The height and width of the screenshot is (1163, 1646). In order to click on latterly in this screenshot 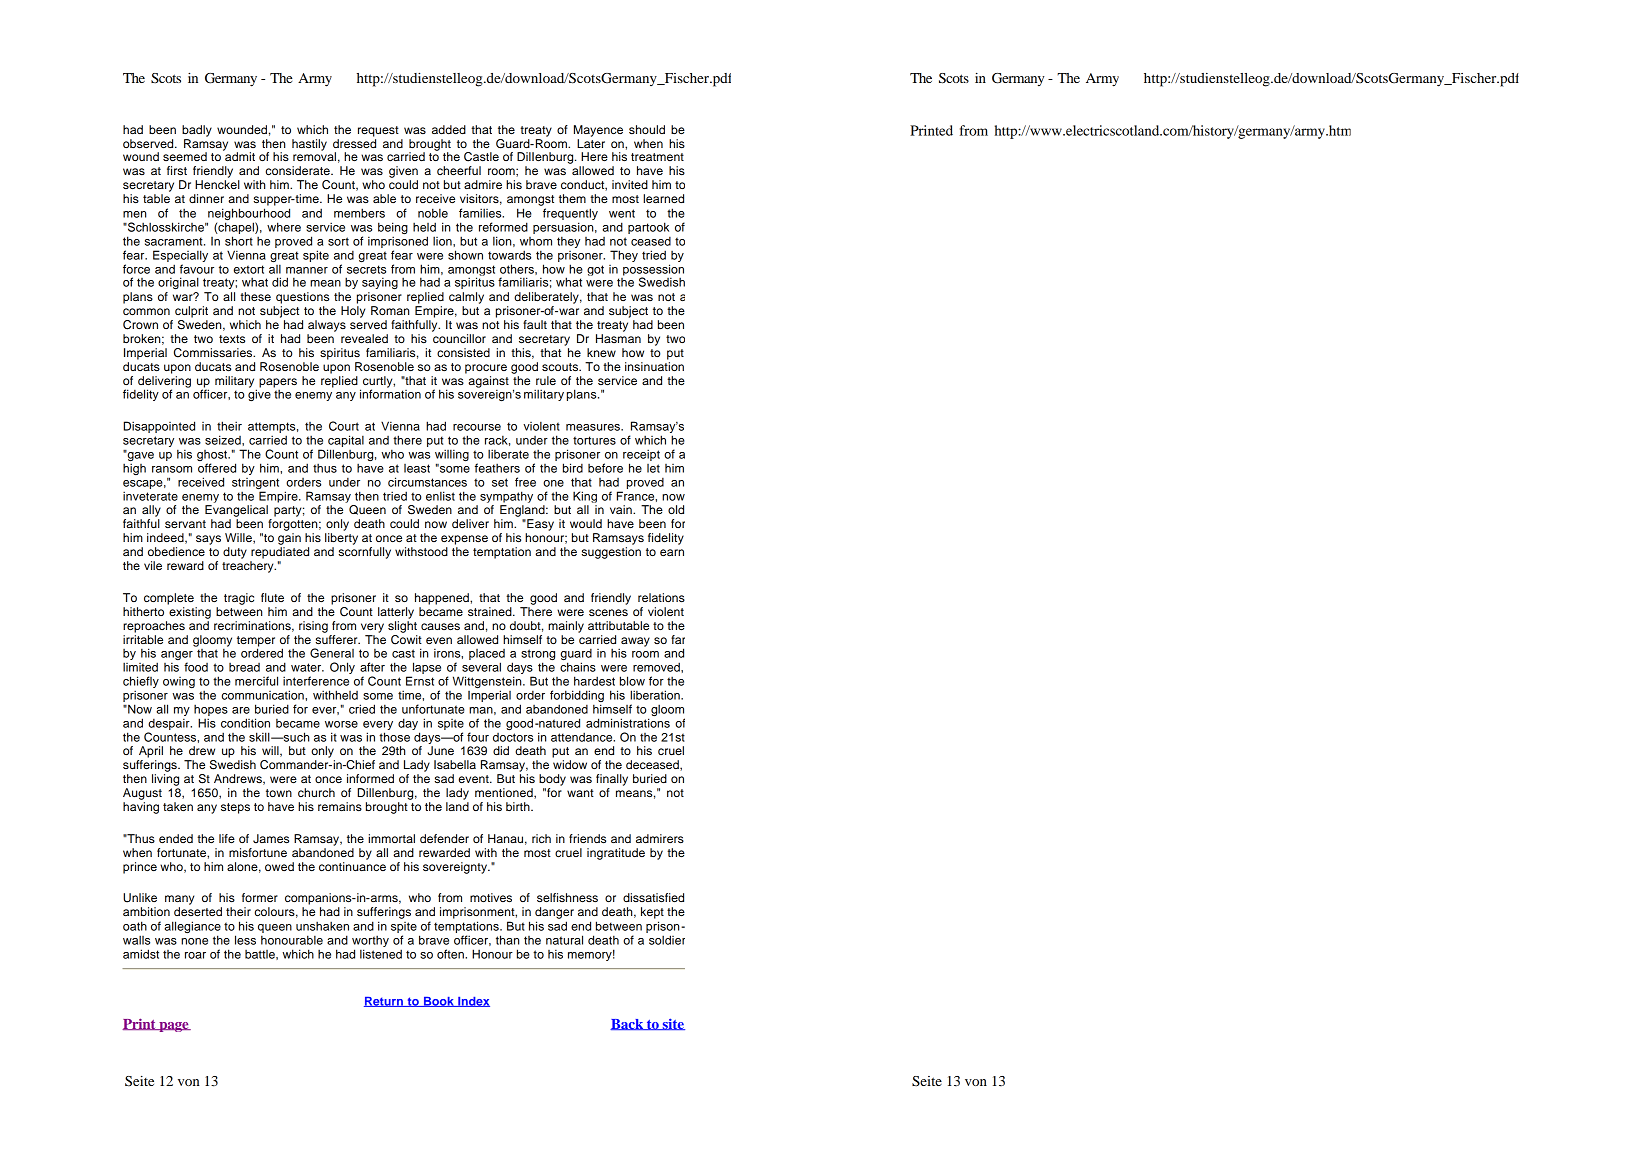, I will do `click(396, 613)`.
